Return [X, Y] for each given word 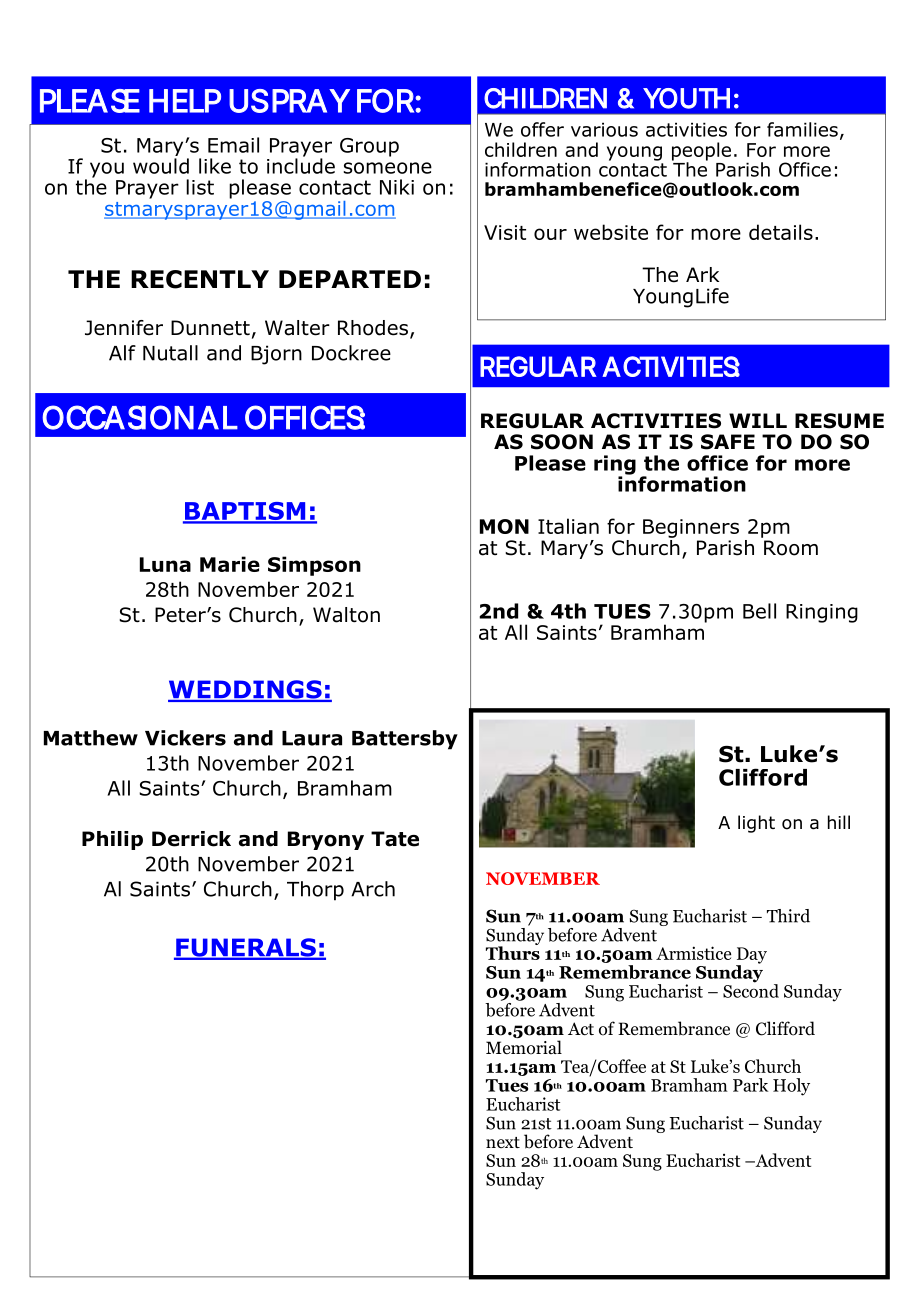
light [756, 824]
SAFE [728, 442]
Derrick [191, 839]
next [503, 1142]
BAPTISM [245, 512]
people [701, 152]
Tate [395, 839]
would [161, 166]
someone [388, 168]
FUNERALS [246, 948]
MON [504, 526]
